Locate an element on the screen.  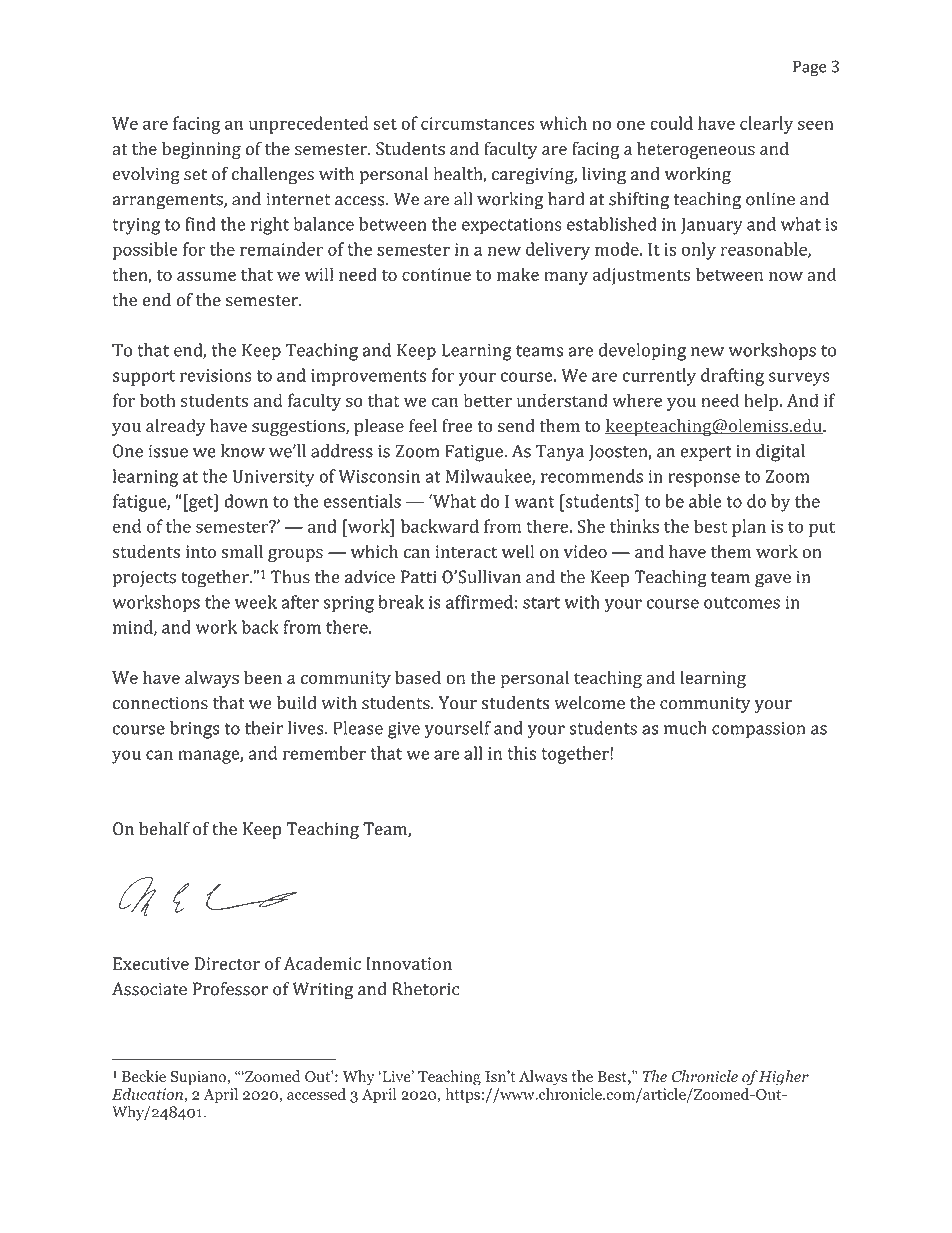
Professor is located at coordinates (230, 989).
